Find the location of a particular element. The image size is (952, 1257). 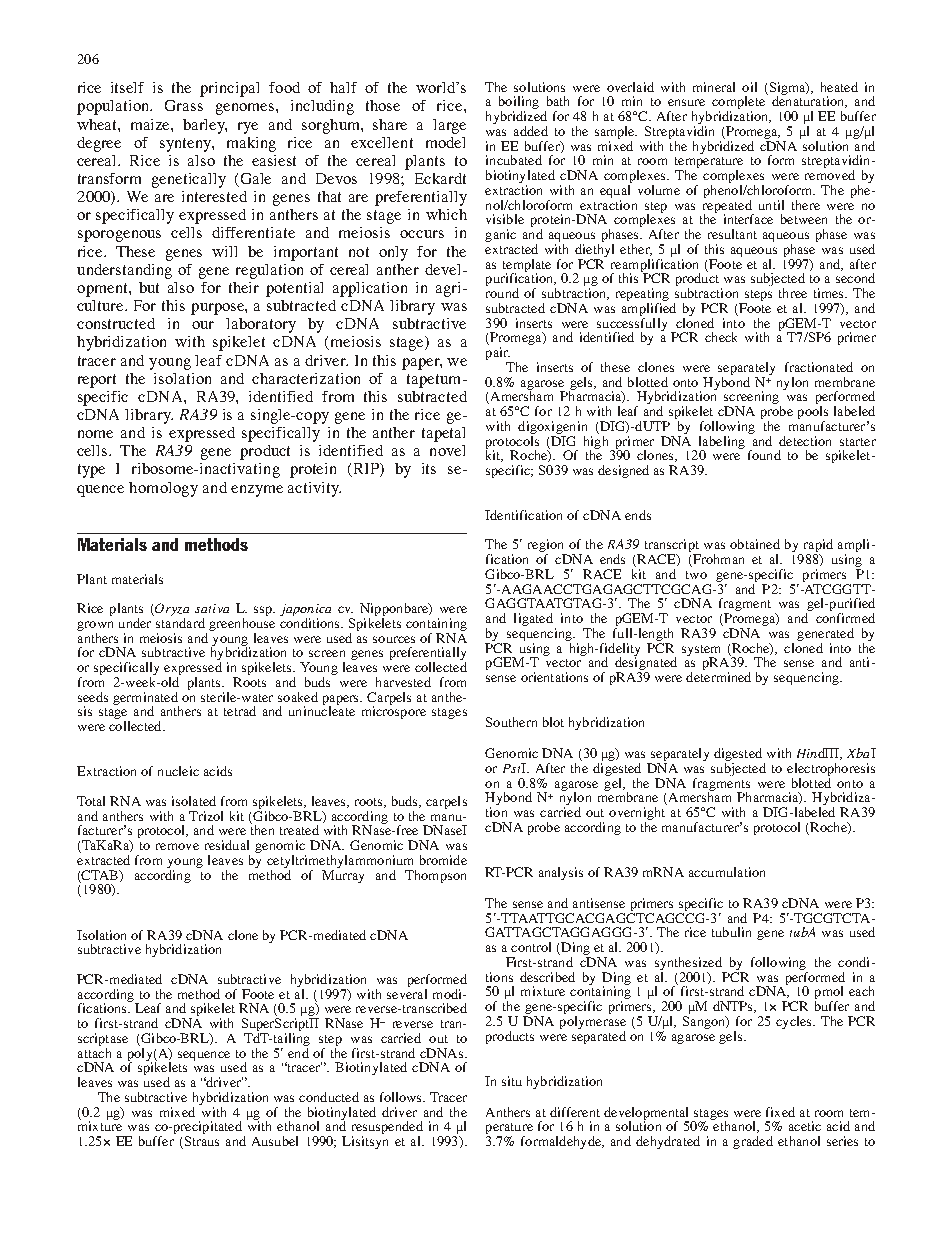

check is located at coordinates (721, 337).
